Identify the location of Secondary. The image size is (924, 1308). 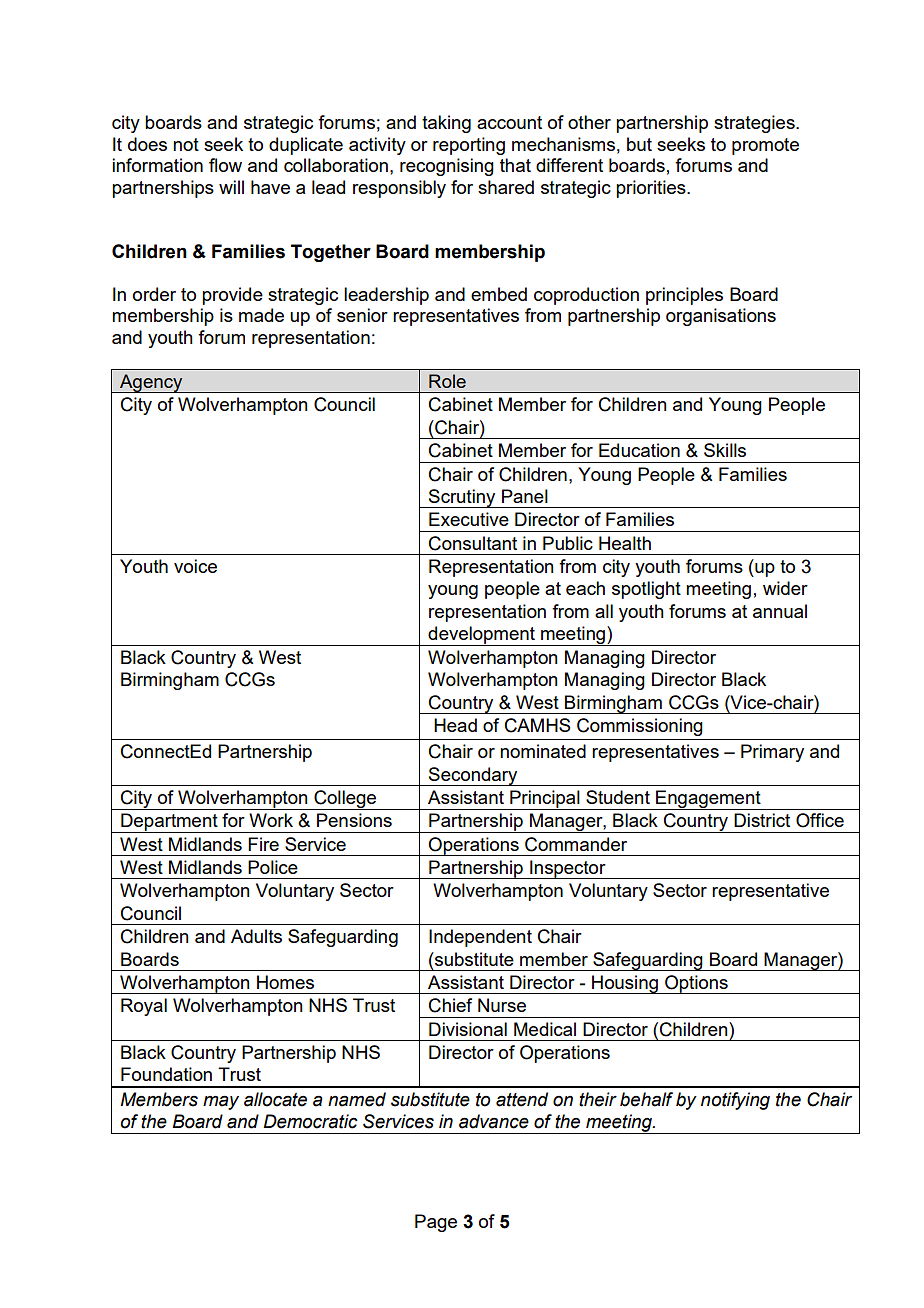
(473, 776).
